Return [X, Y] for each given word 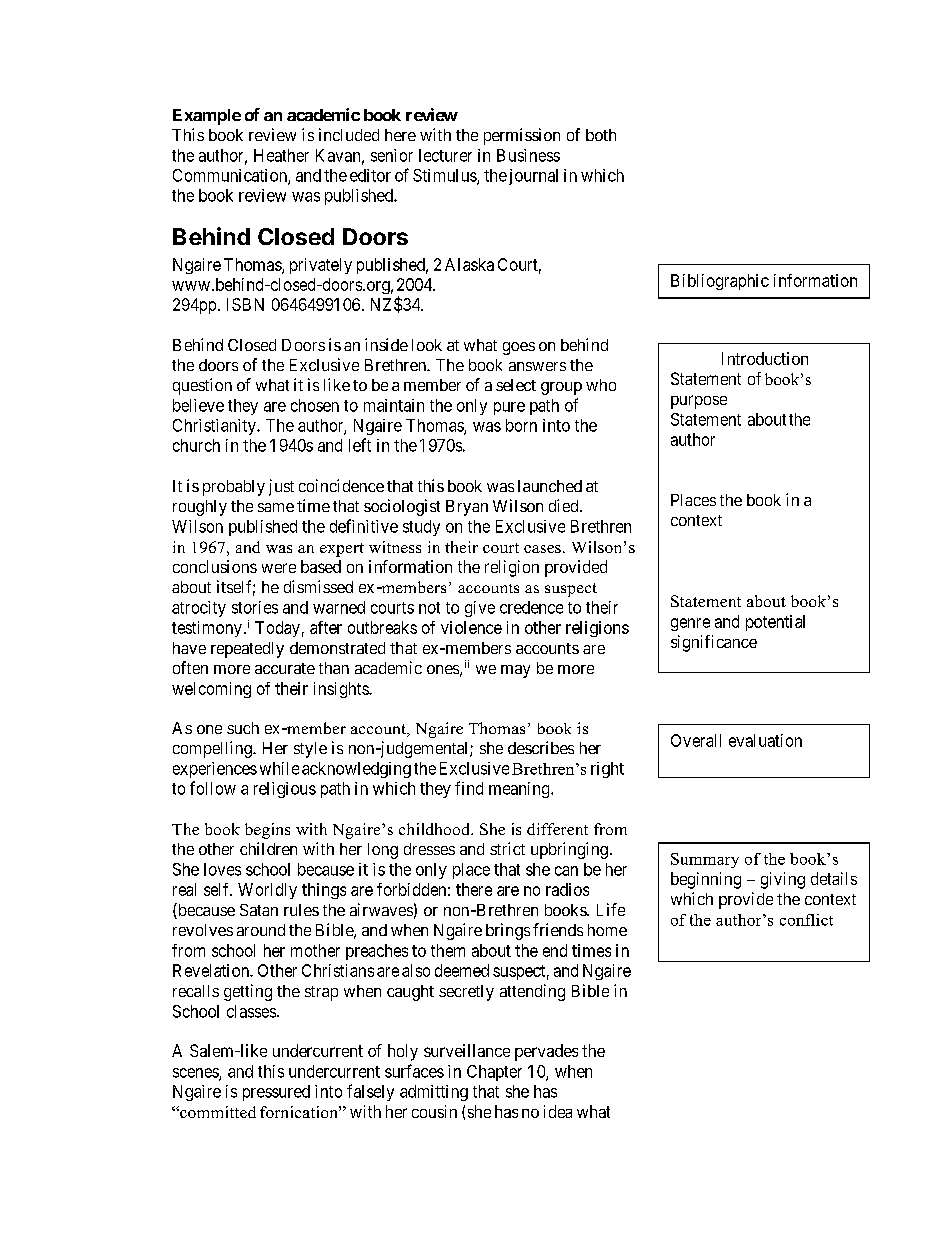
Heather [281, 155]
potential [775, 623]
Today [277, 629]
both [601, 135]
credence [531, 607]
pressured [276, 1093]
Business [528, 155]
